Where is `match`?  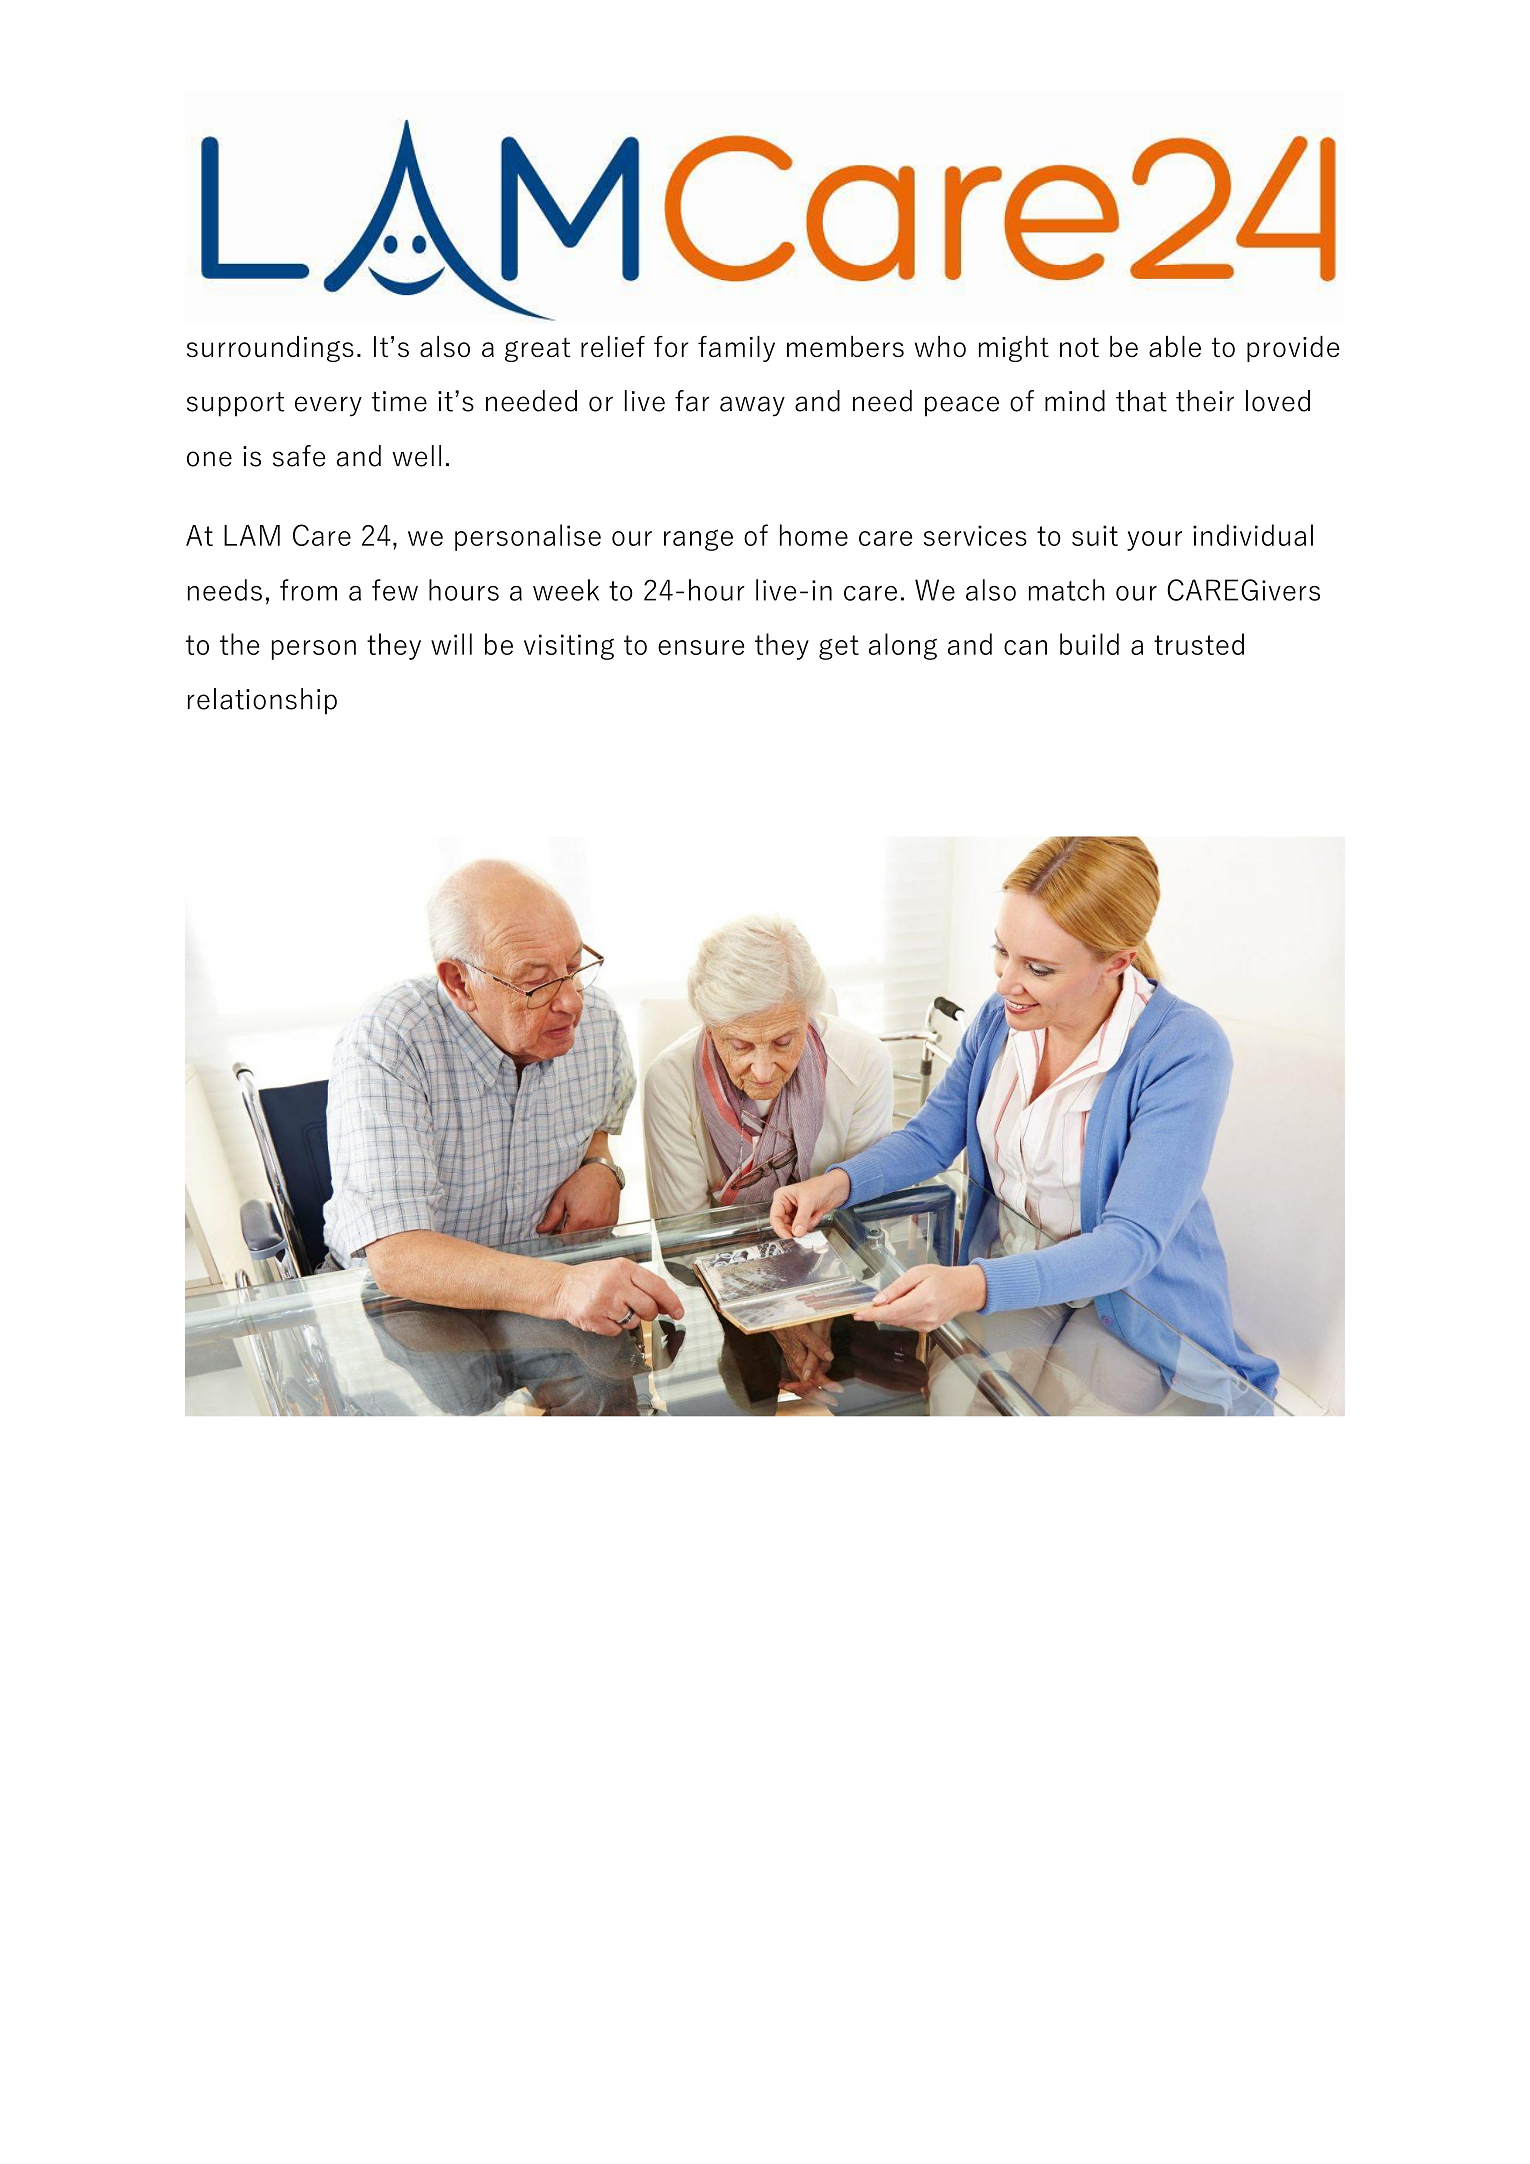
match is located at coordinates (1067, 590).
